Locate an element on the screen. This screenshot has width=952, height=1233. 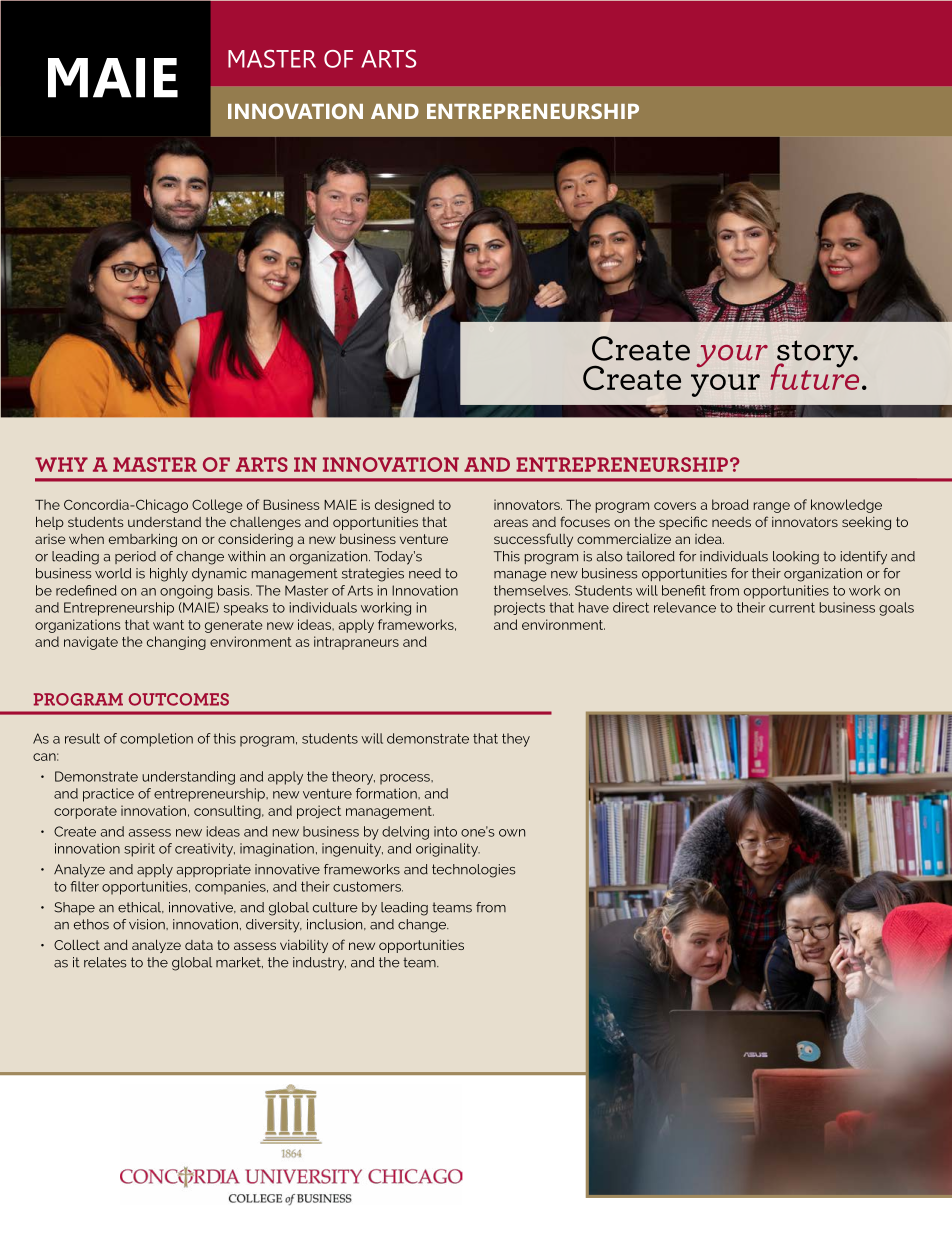
future is located at coordinates (814, 375).
